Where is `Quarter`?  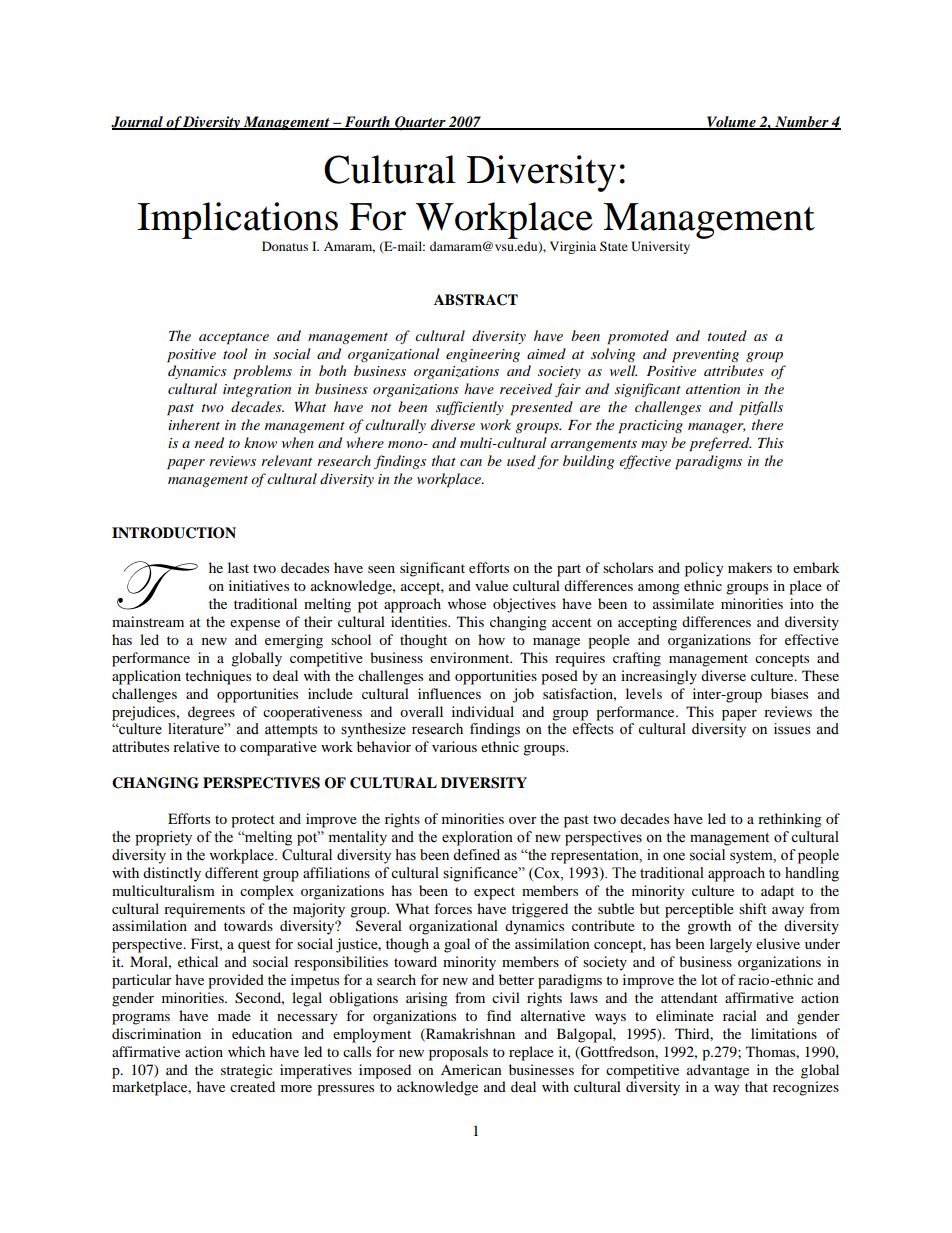
Quarter is located at coordinates (420, 123).
